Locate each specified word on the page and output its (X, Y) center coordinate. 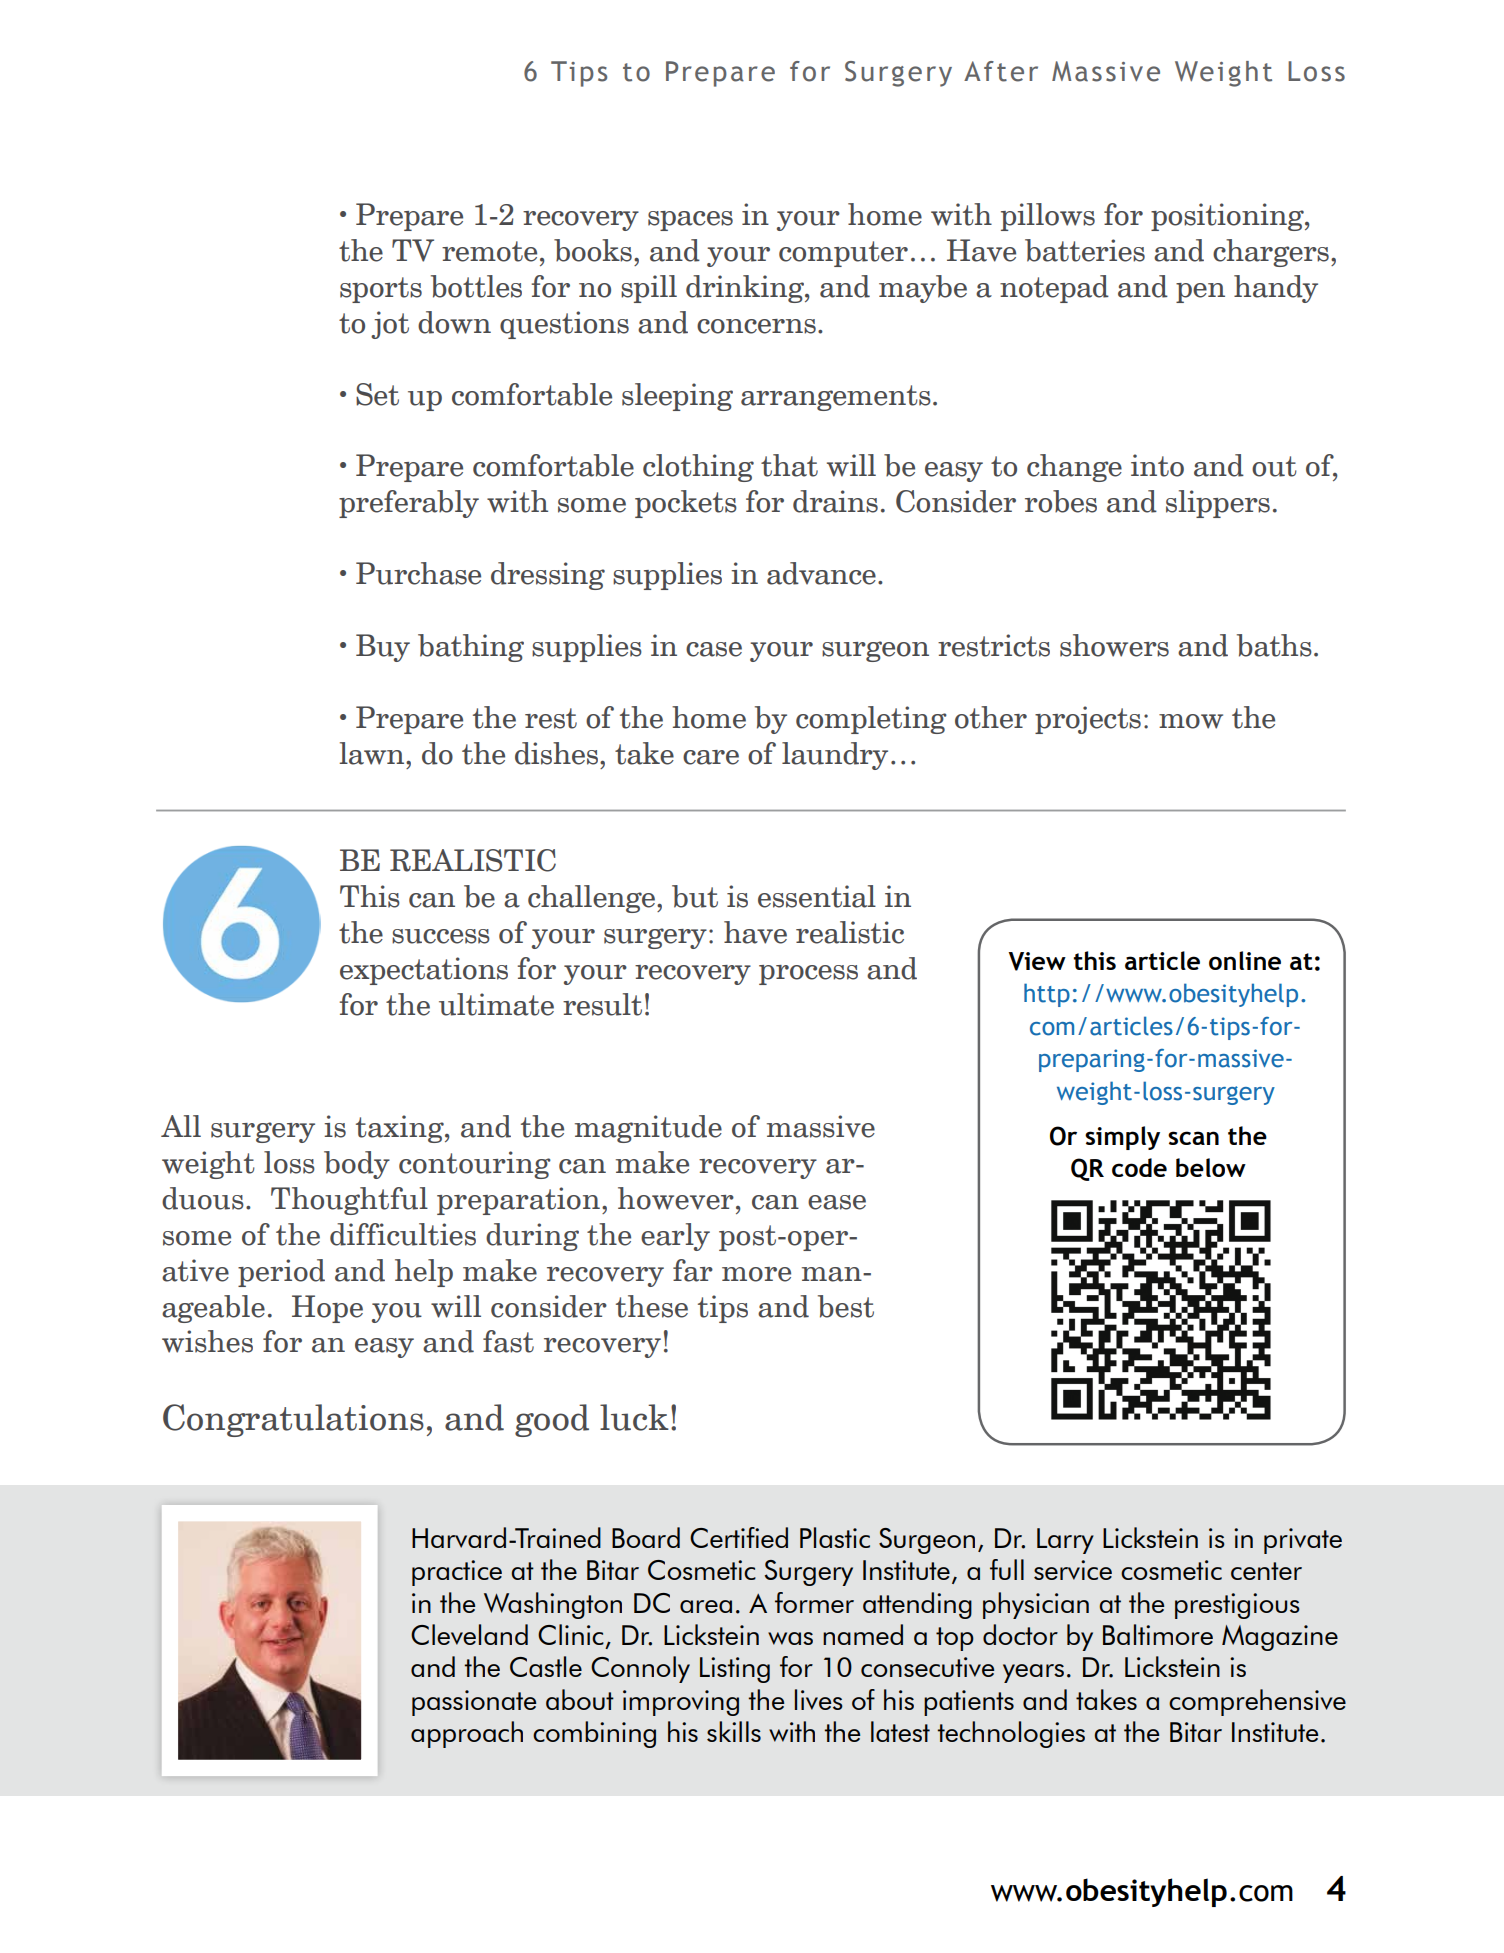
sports (381, 290)
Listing (735, 1670)
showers (1114, 645)
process (808, 975)
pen (1200, 293)
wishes (207, 1341)
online (1245, 960)
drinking (746, 289)
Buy (383, 648)
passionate (474, 1703)
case (714, 649)
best (846, 1306)
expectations (424, 971)
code (1139, 1167)
